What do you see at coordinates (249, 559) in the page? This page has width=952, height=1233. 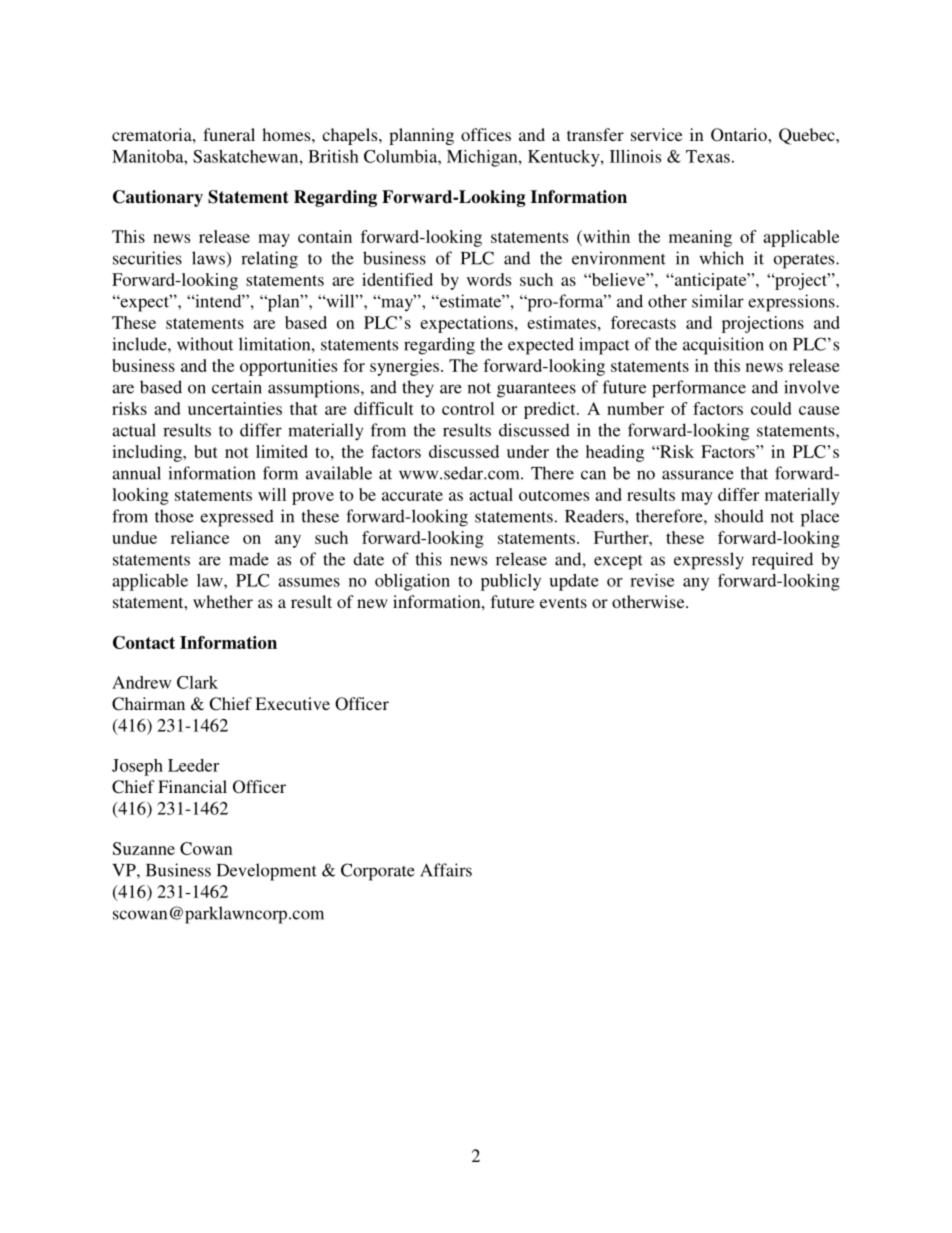 I see `made` at bounding box center [249, 559].
